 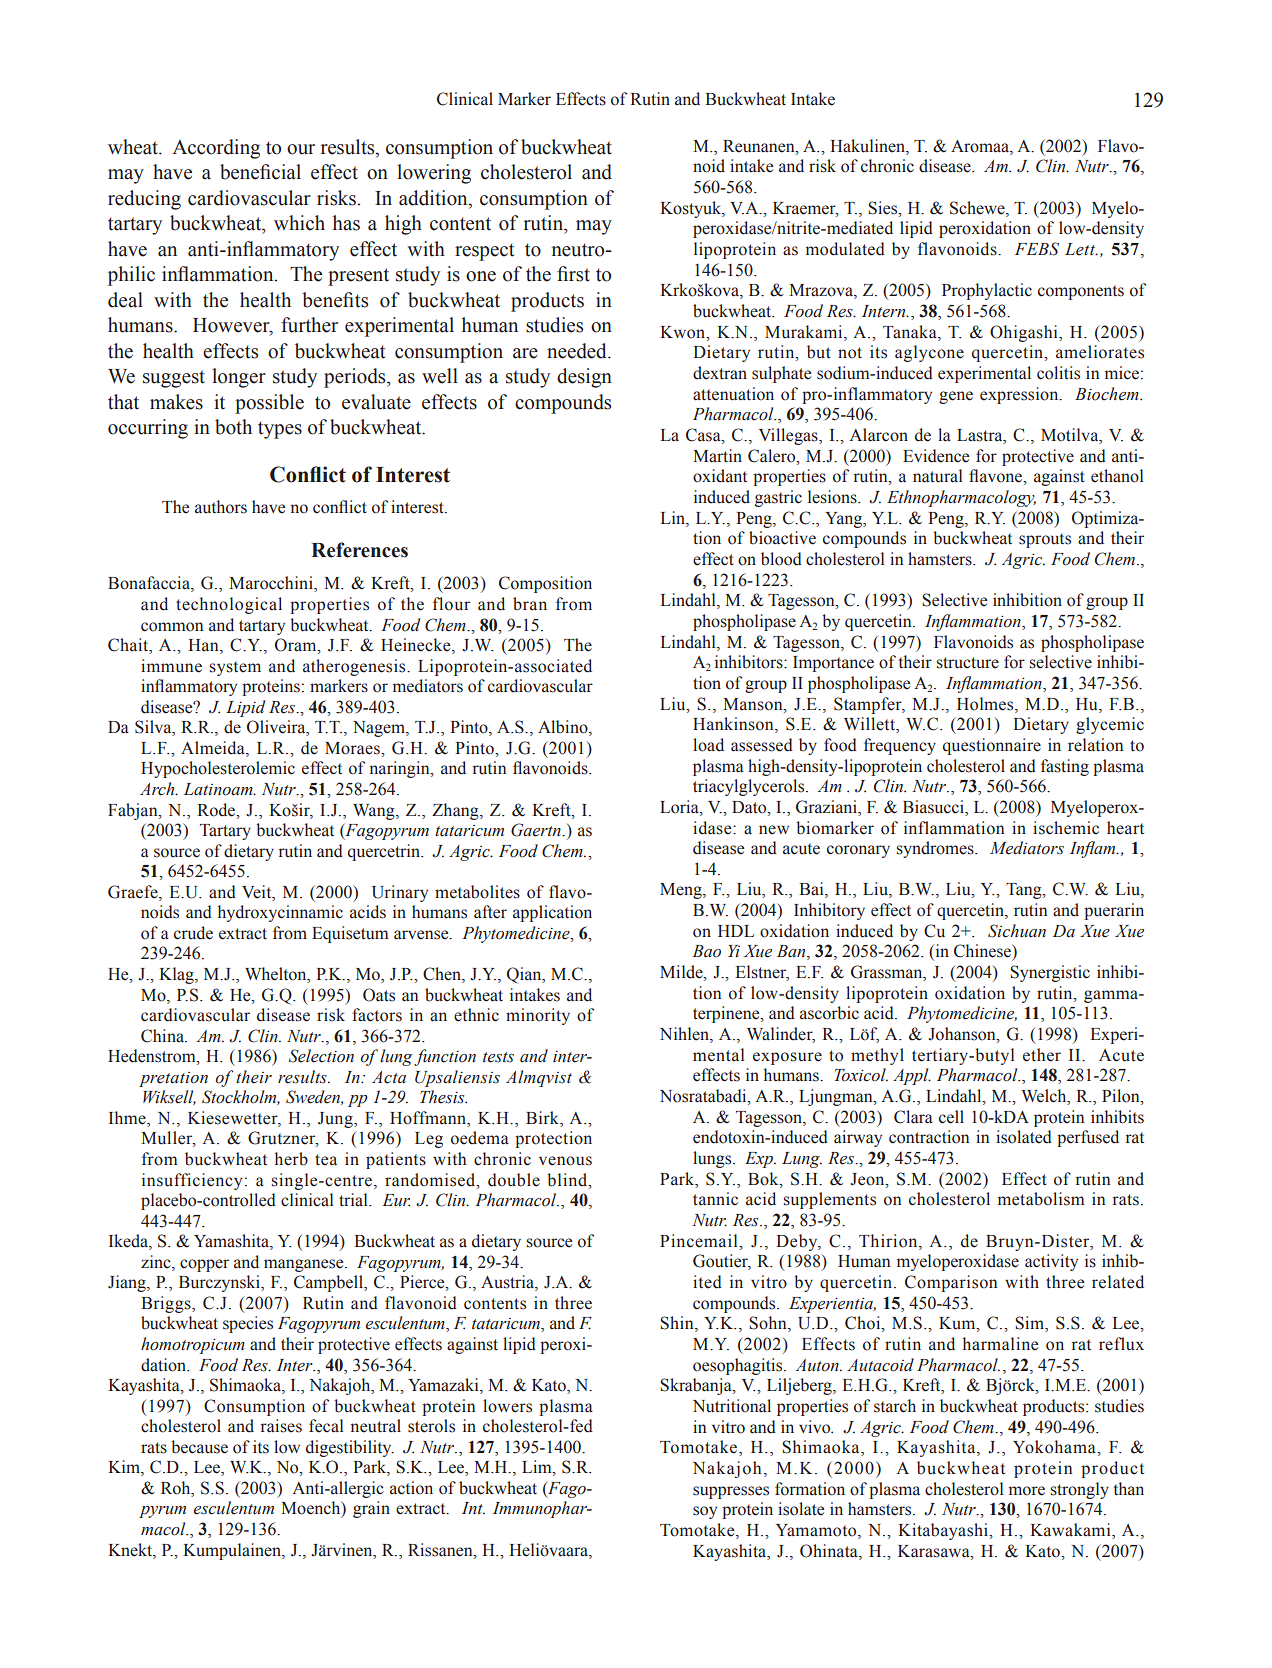 I want to click on Meng, so click(x=682, y=891).
